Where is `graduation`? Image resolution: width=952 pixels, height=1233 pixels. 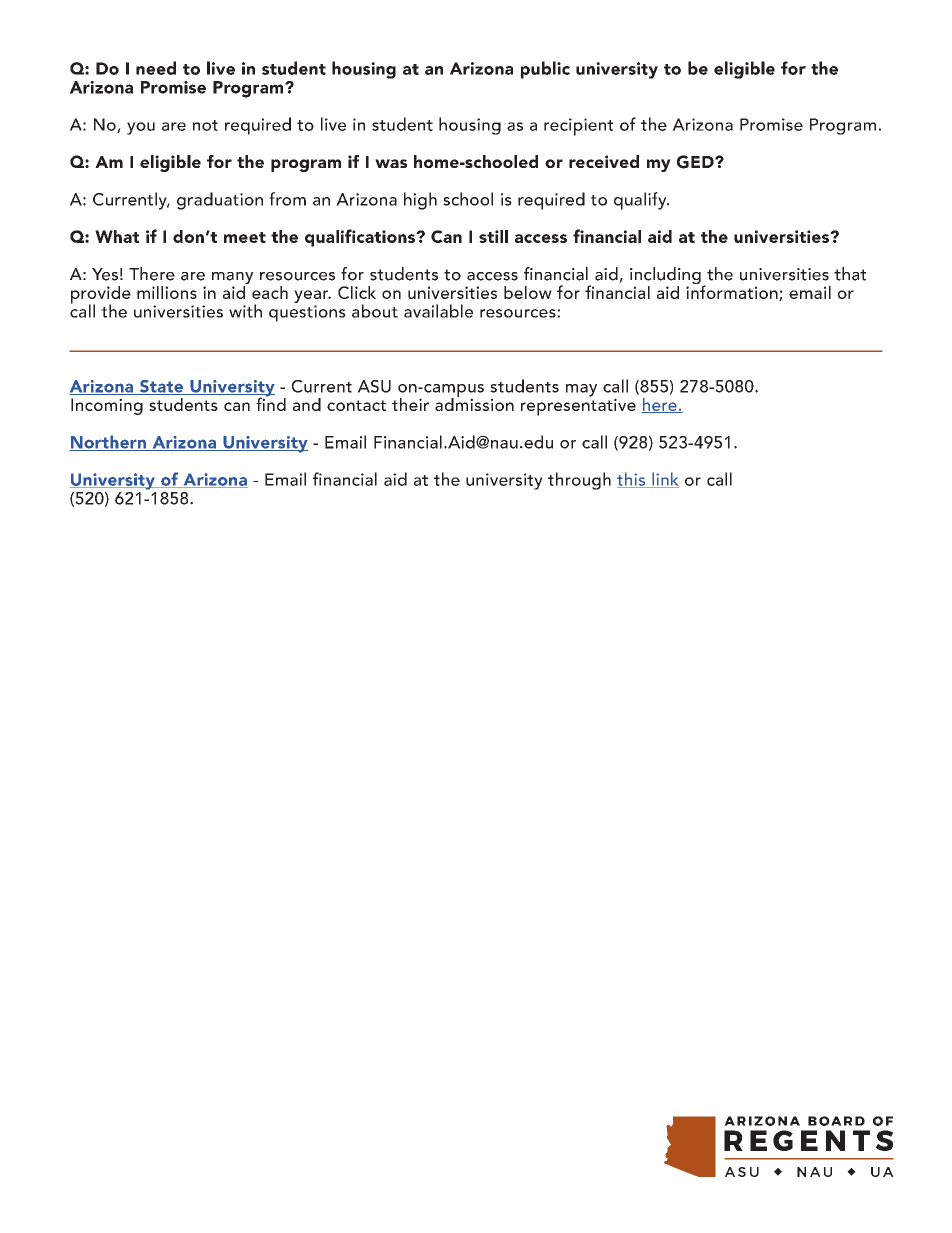
graduation is located at coordinates (220, 201).
